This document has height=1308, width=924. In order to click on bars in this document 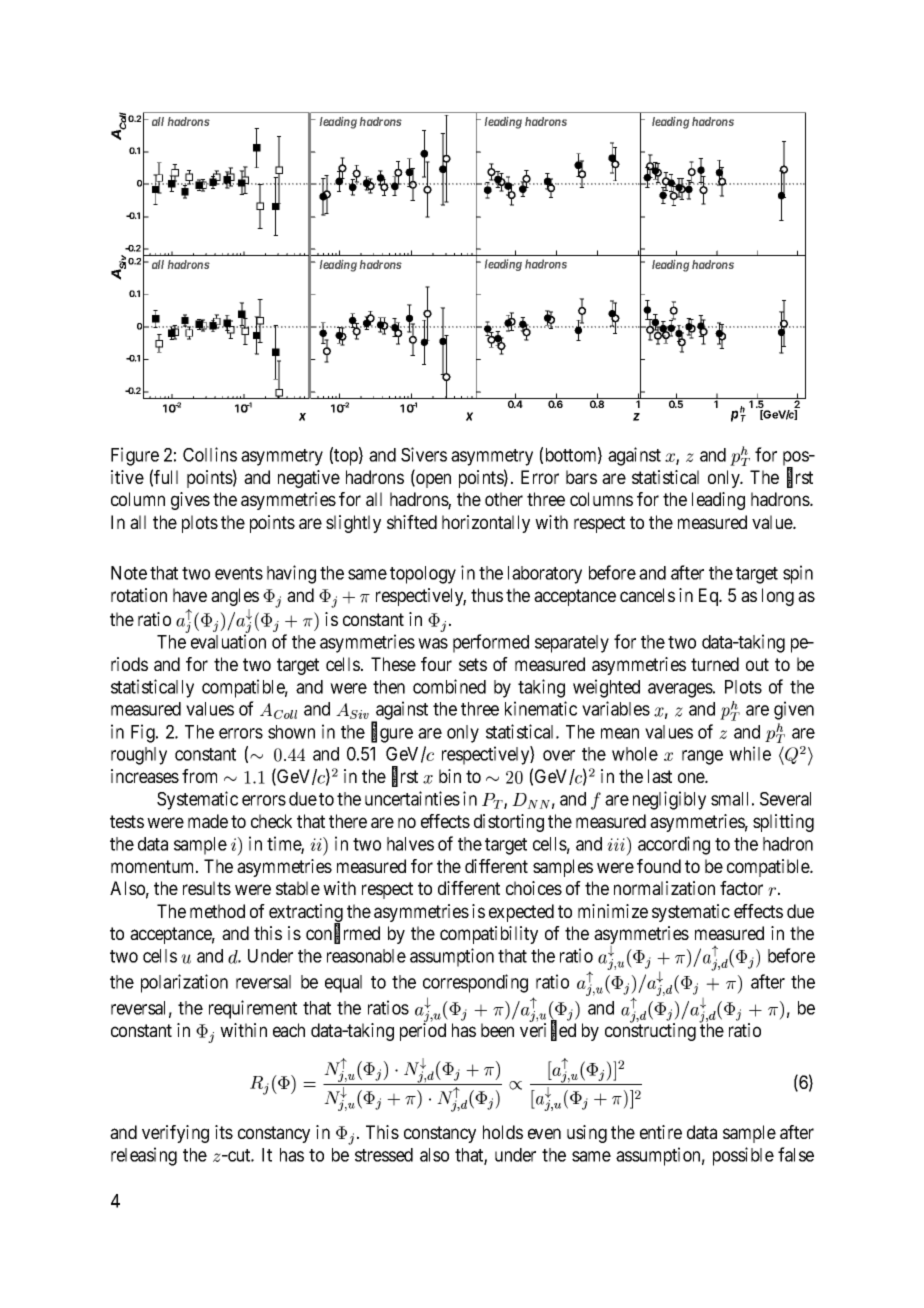, I will do `click(581, 477)`.
